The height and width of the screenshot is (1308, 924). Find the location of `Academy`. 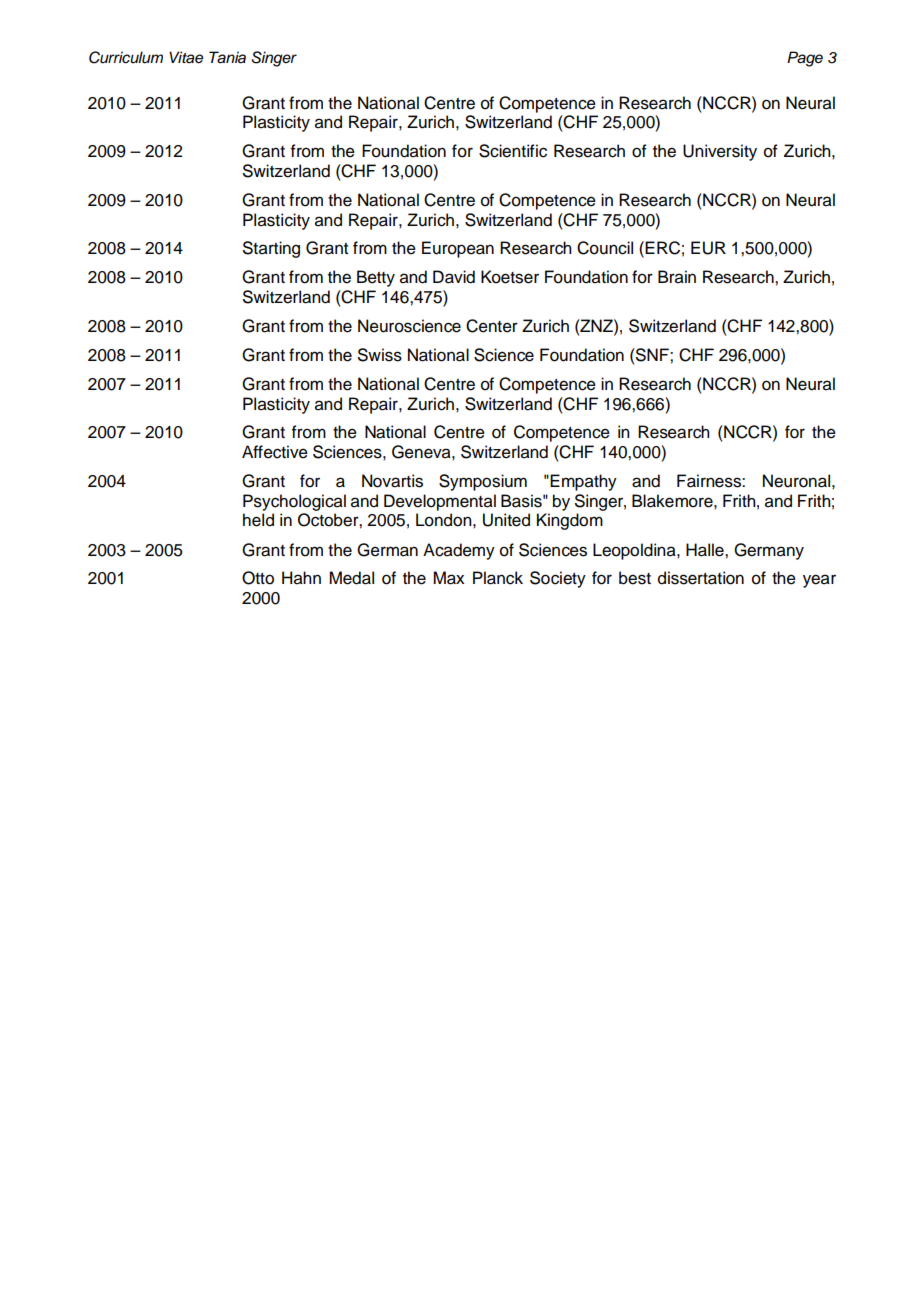

Academy is located at coordinates (459, 551).
